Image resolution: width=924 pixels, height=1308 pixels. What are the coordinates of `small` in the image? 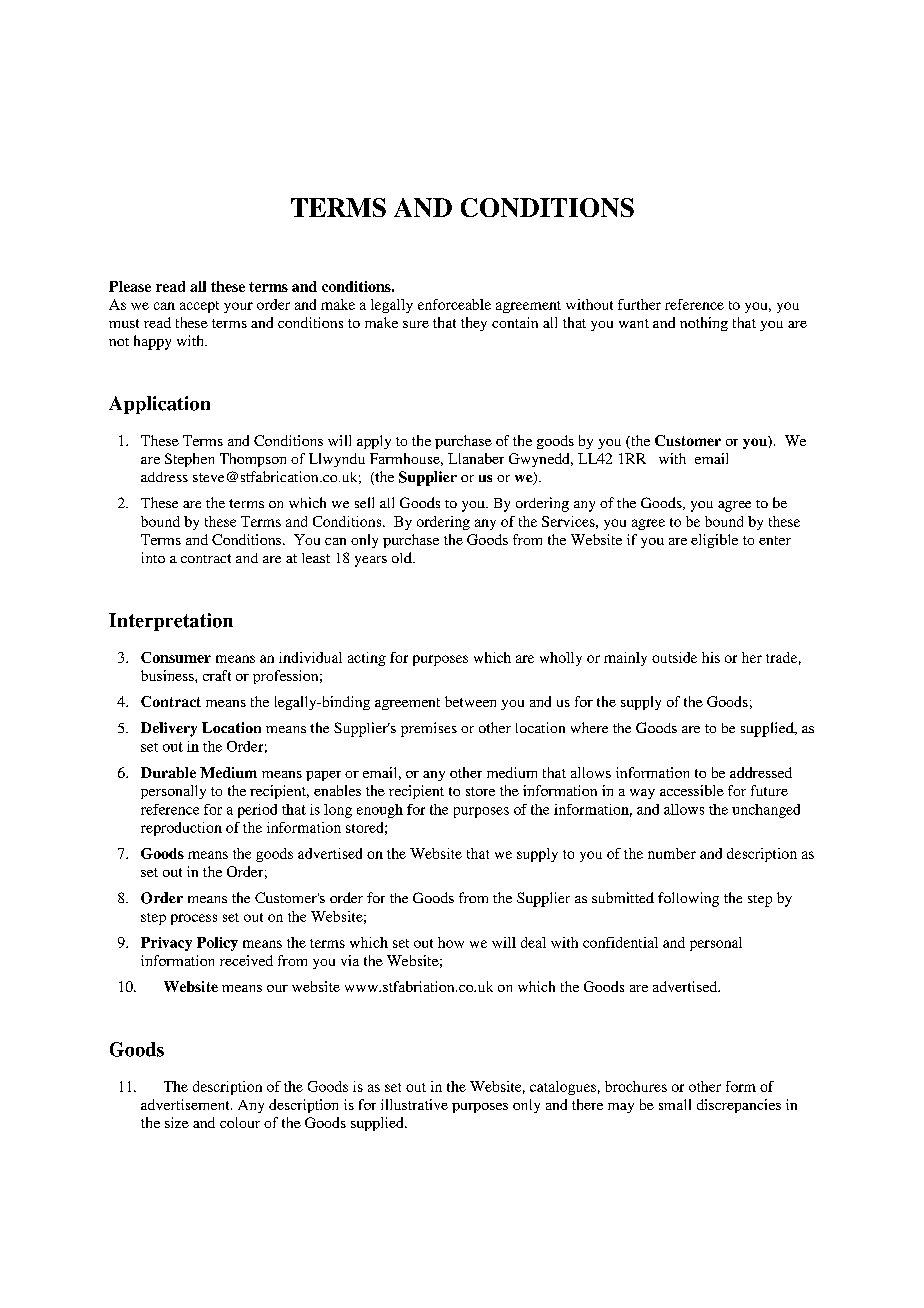 It's located at (675, 1104).
